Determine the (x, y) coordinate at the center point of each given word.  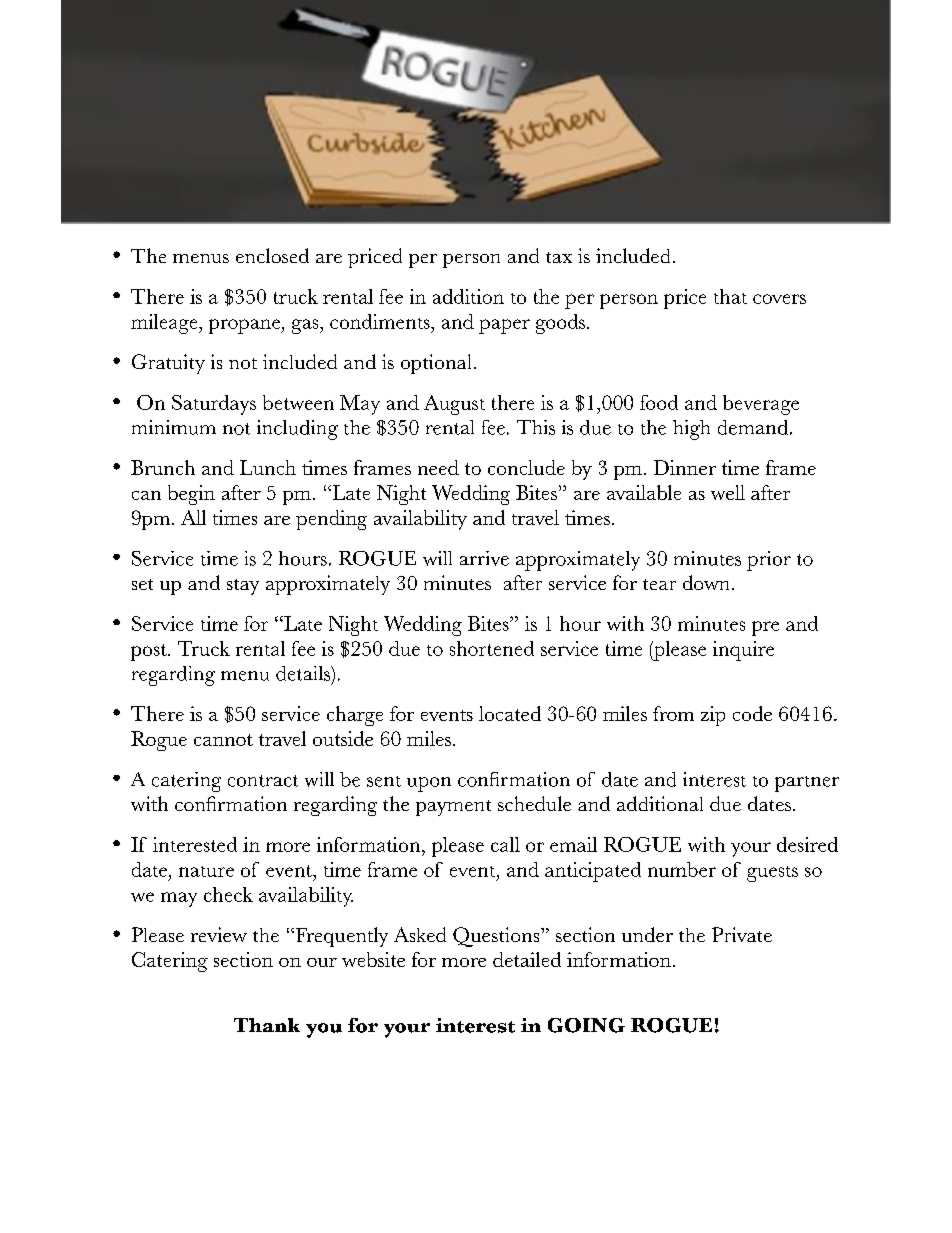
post (150, 652)
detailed (527, 959)
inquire (743, 651)
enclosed (272, 255)
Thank (267, 1025)
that (730, 296)
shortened (492, 648)
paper (504, 326)
